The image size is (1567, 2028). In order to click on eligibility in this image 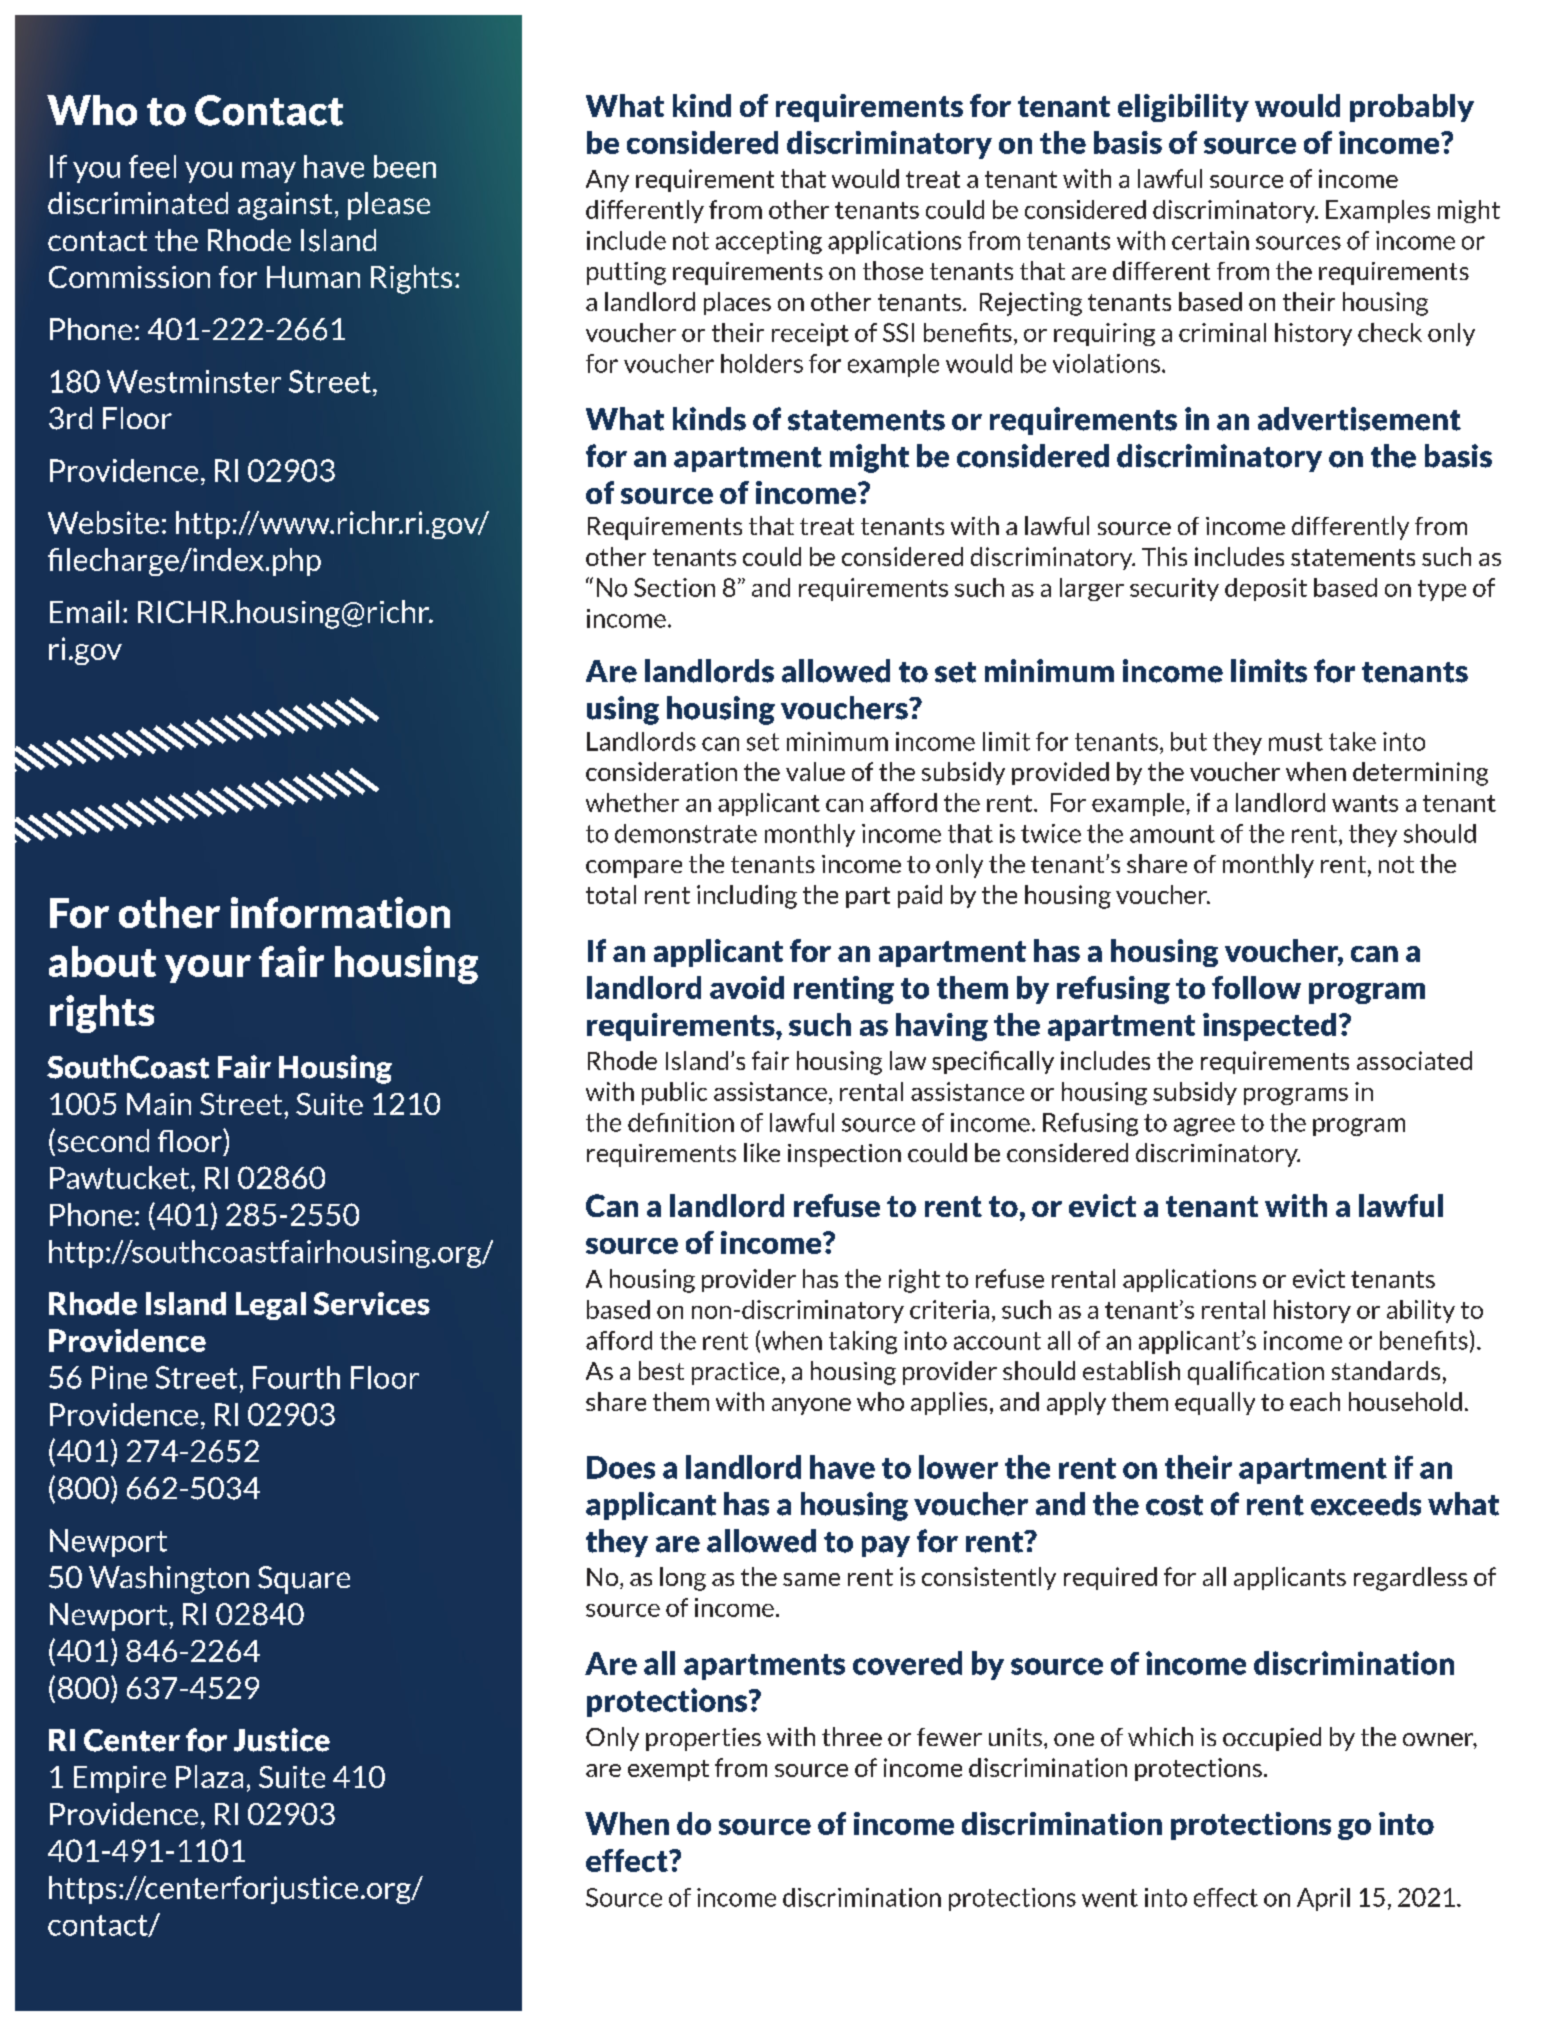, I will do `click(1183, 108)`.
